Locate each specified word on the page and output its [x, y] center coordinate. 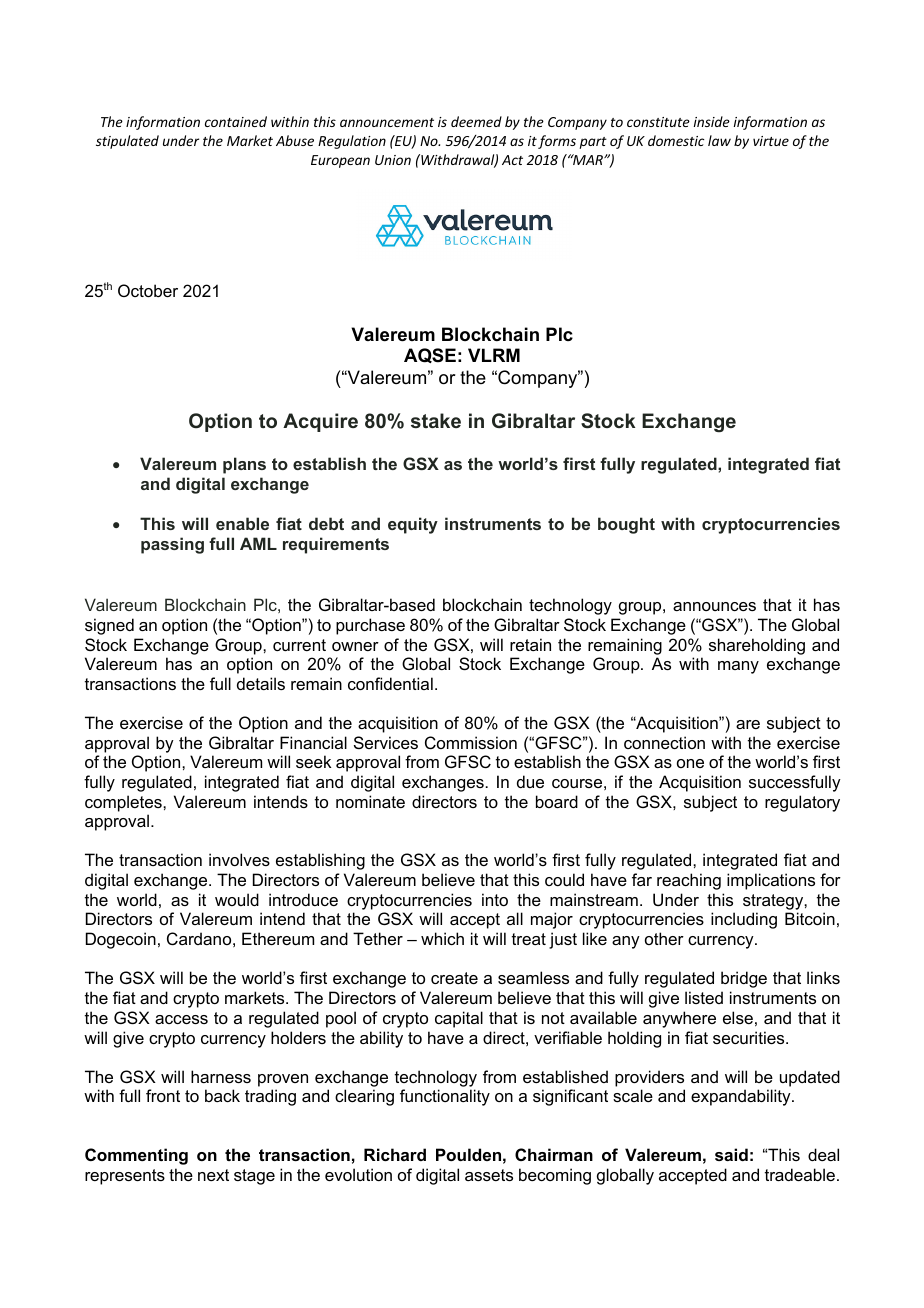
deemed [476, 121]
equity [413, 525]
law [719, 140]
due [530, 781]
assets [489, 1175]
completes [124, 803]
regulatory [802, 803]
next [213, 1175]
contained [236, 121]
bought [626, 525]
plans [244, 465]
